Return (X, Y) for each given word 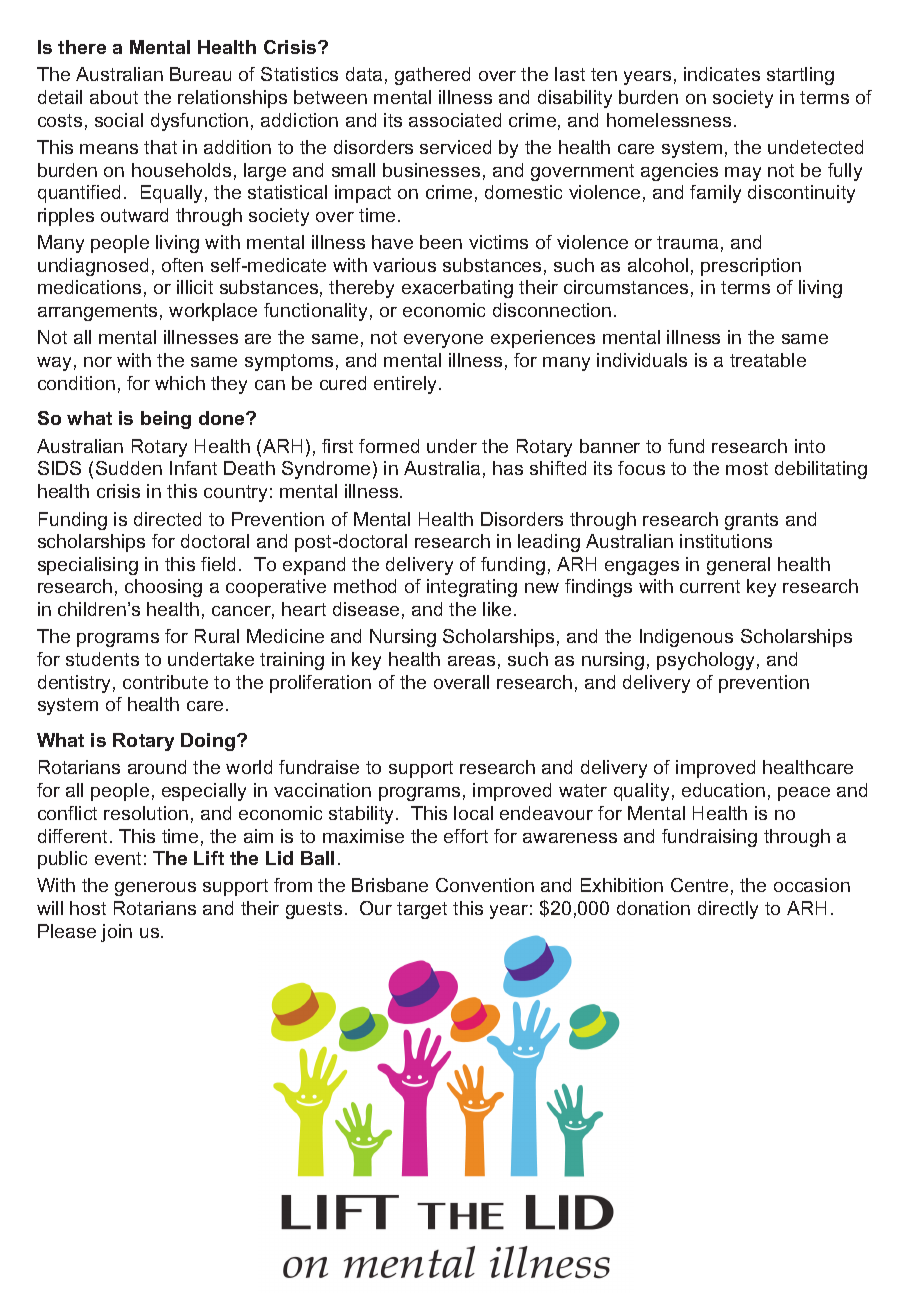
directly (728, 910)
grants (751, 521)
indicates (722, 74)
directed (167, 519)
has (508, 468)
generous (155, 889)
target (422, 910)
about (114, 97)
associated (455, 120)
